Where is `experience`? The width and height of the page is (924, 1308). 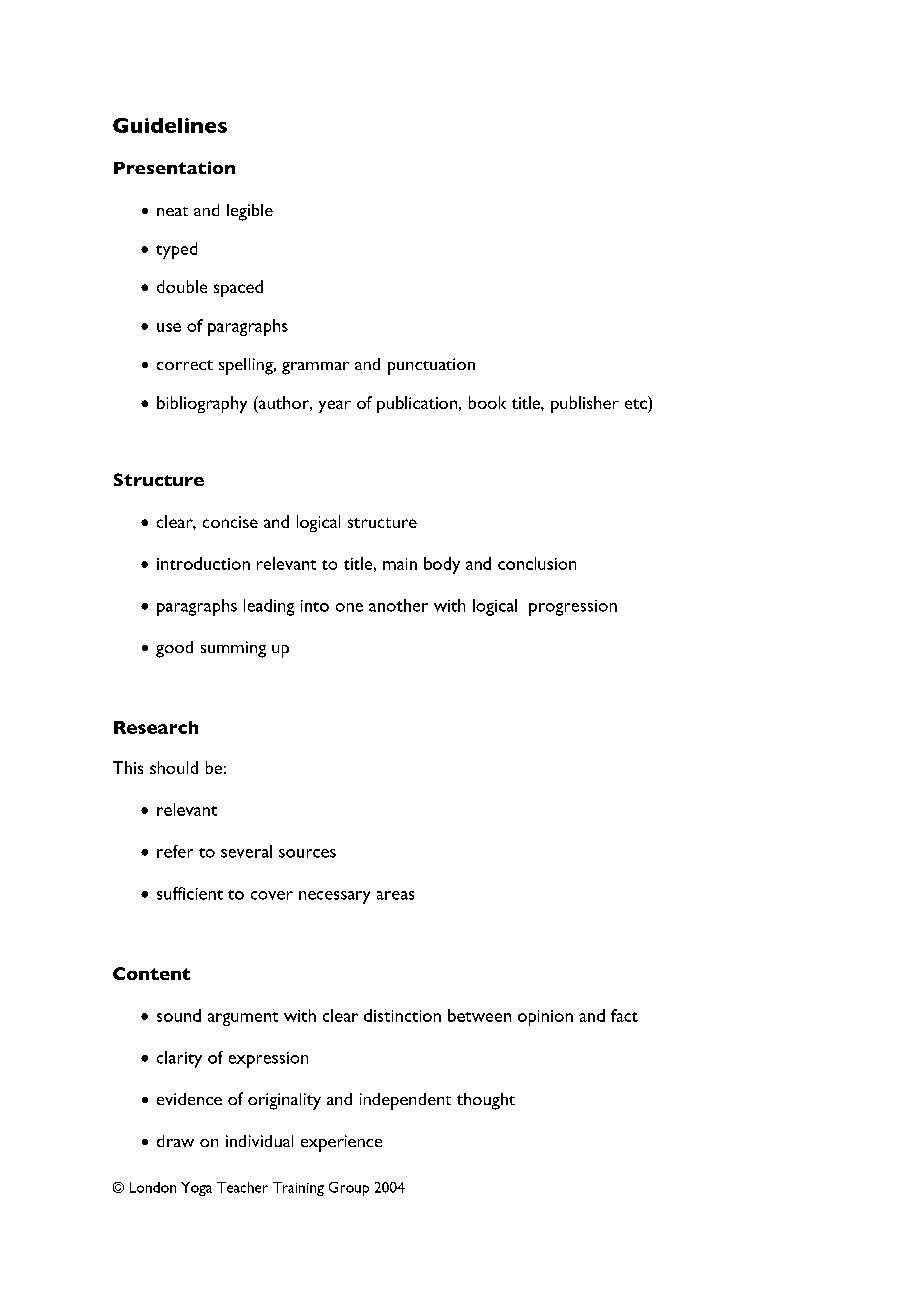
experience is located at coordinates (341, 1143).
